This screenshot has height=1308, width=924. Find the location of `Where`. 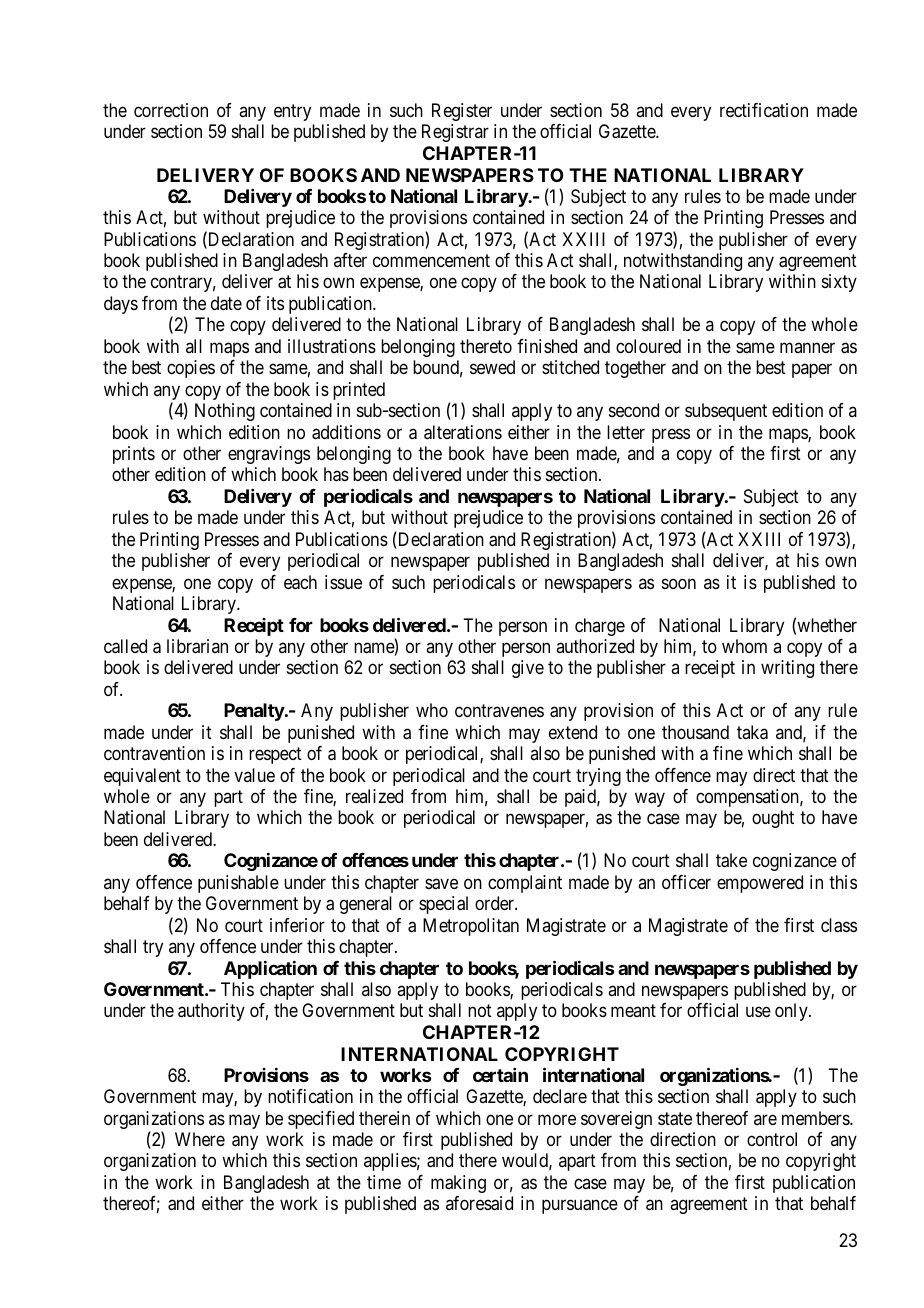

Where is located at coordinates (200, 1139).
